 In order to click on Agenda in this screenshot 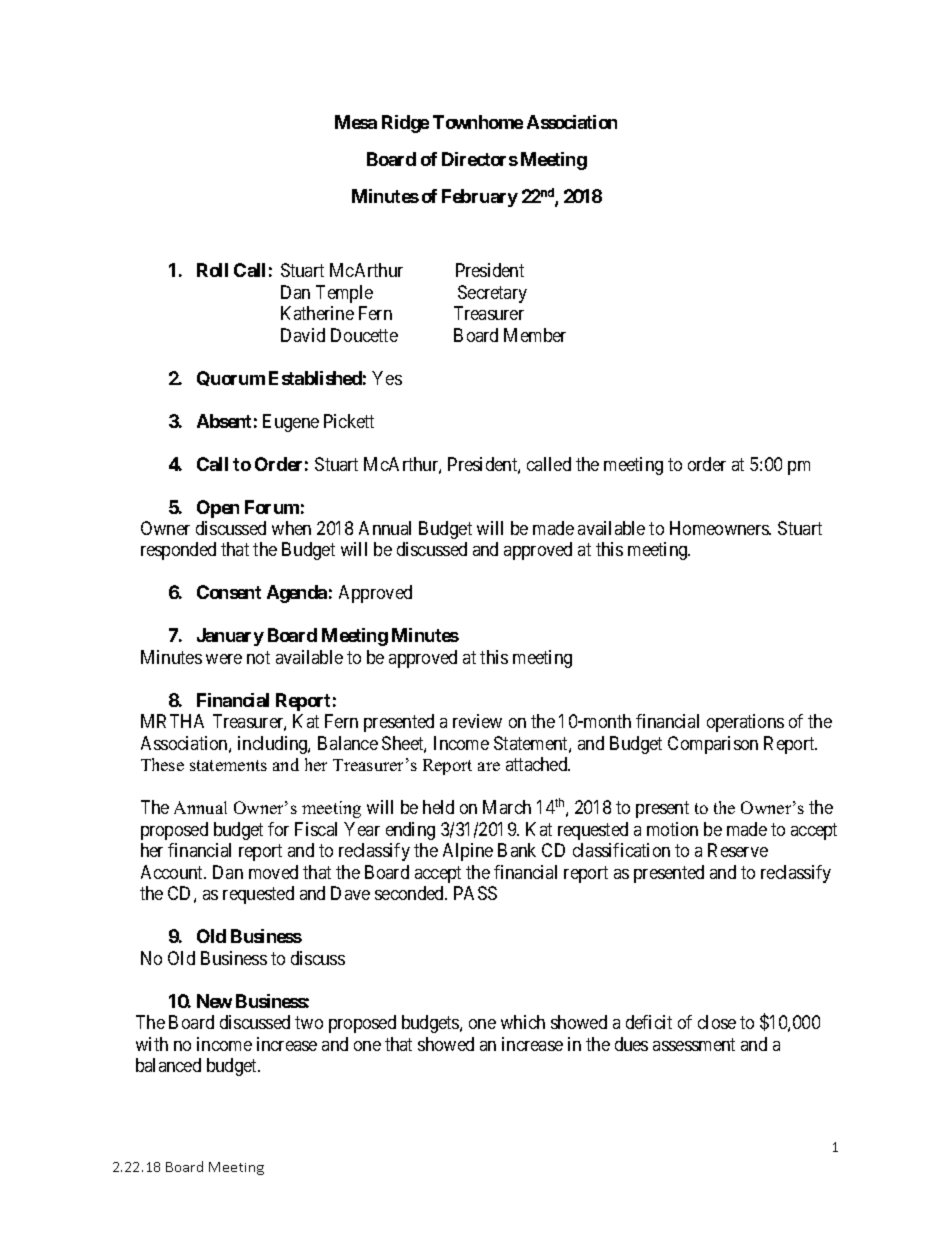, I will do `click(297, 594)`.
